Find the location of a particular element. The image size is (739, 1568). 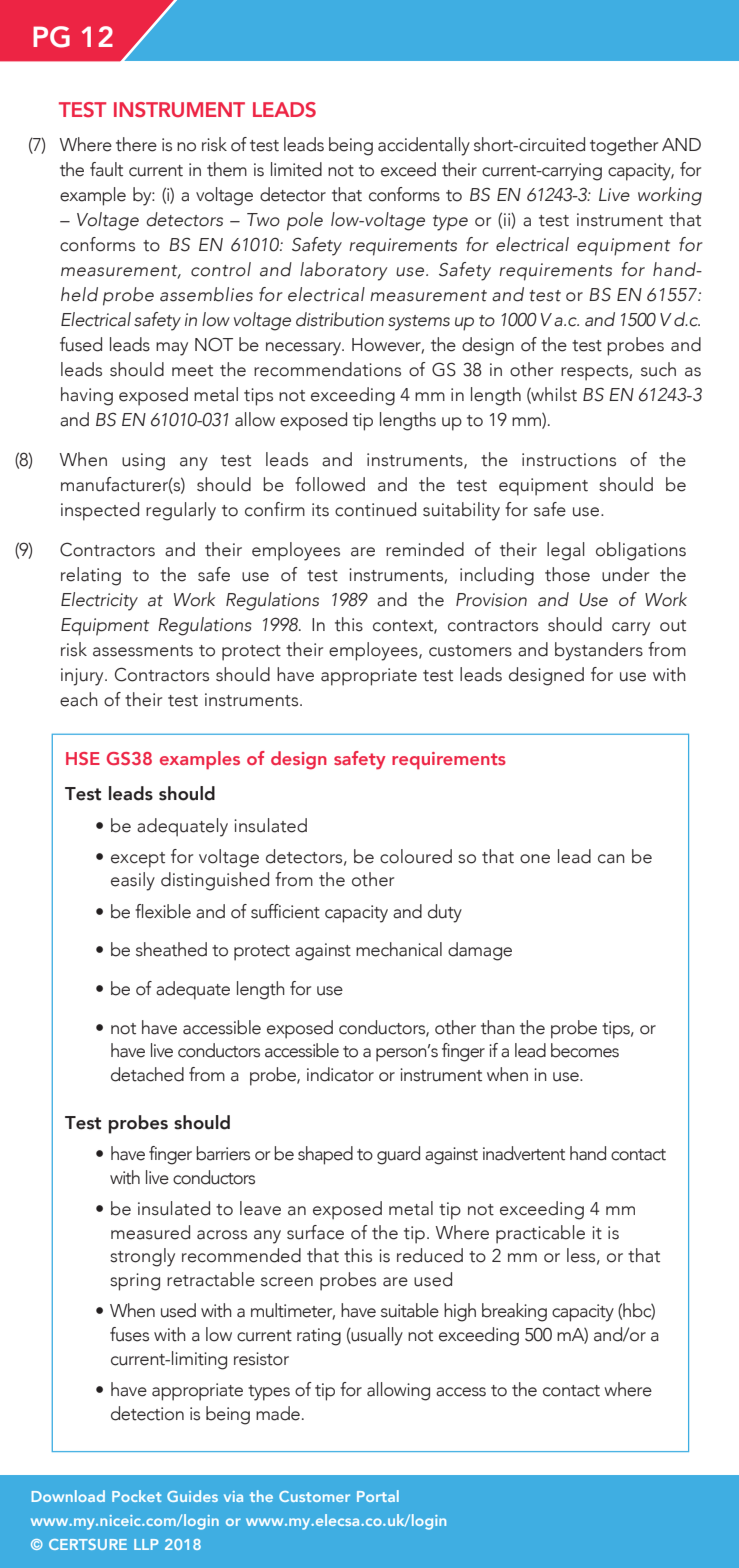

there is located at coordinates (136, 144).
